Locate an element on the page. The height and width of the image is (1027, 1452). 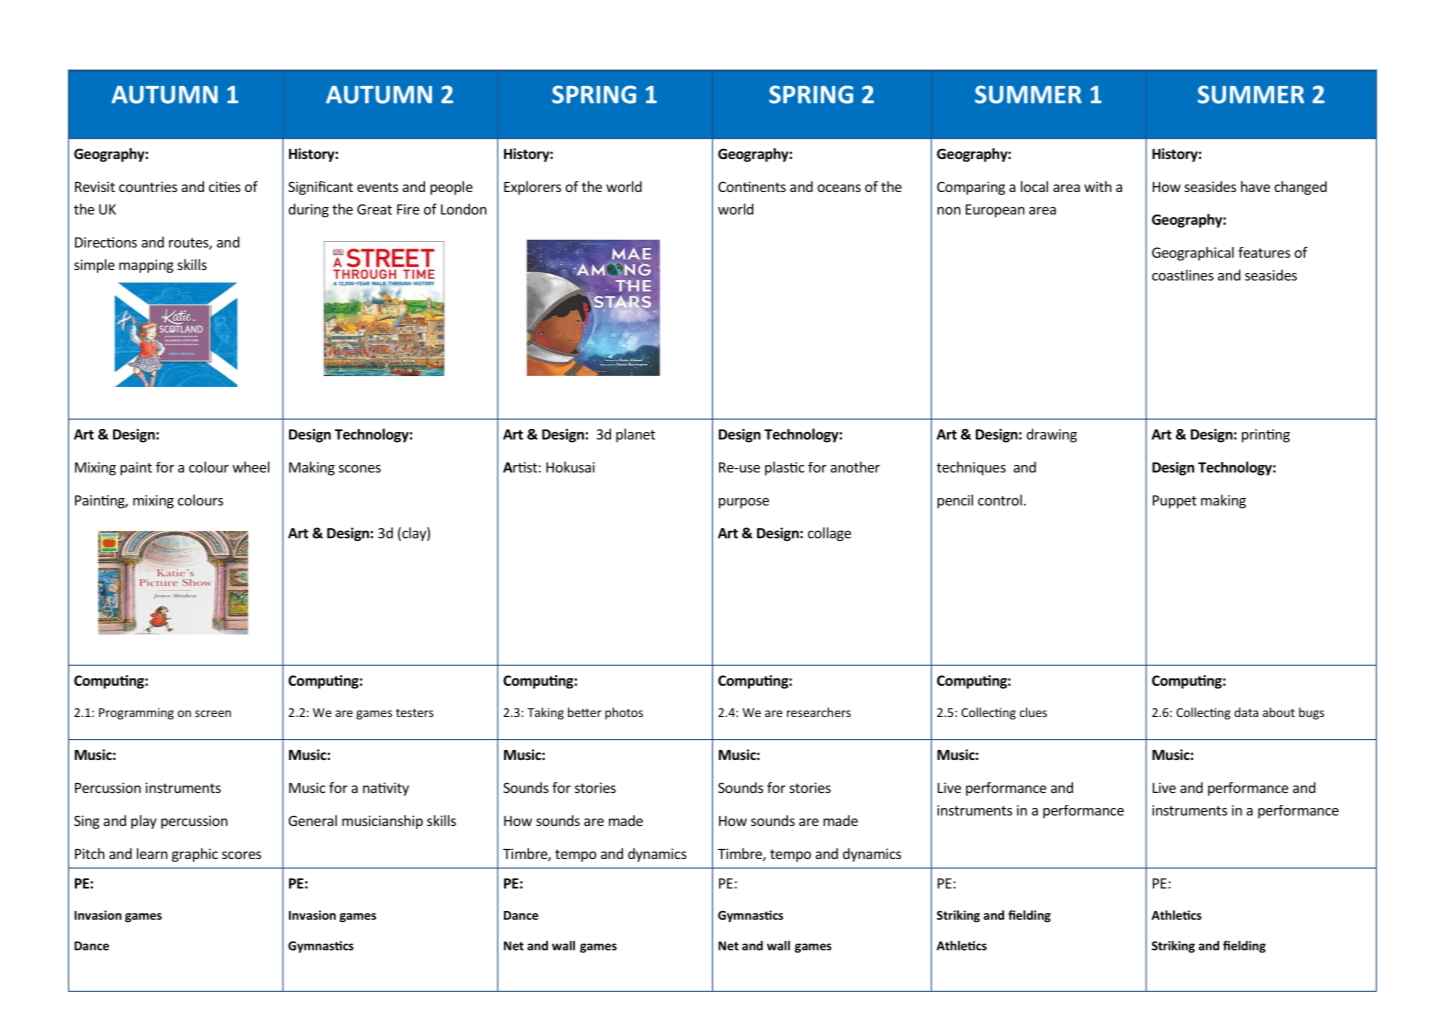
with is located at coordinates (1098, 186).
